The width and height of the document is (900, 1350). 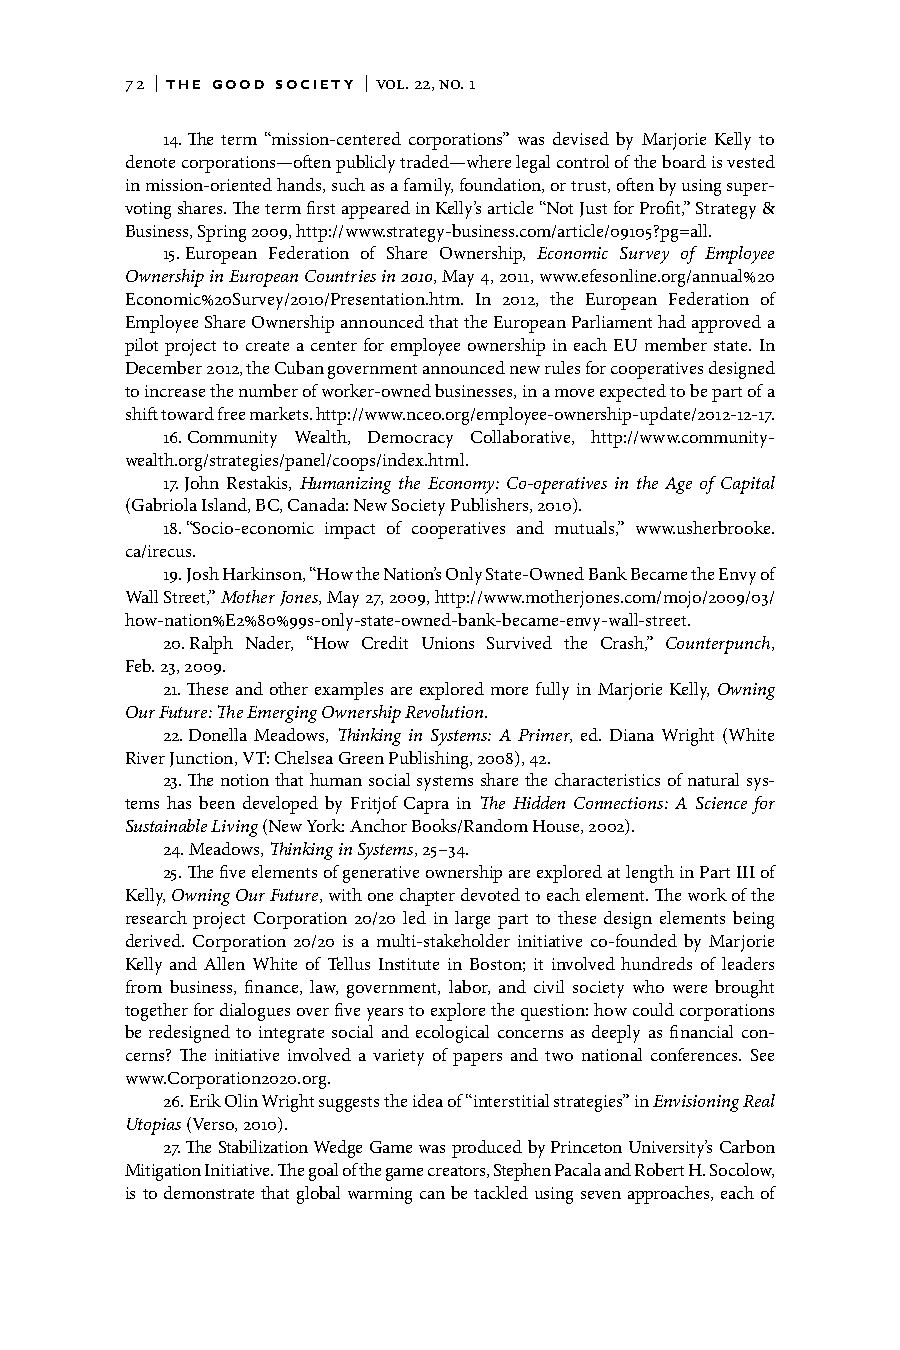 What do you see at coordinates (491, 505) in the document?
I see `Publishers` at bounding box center [491, 505].
